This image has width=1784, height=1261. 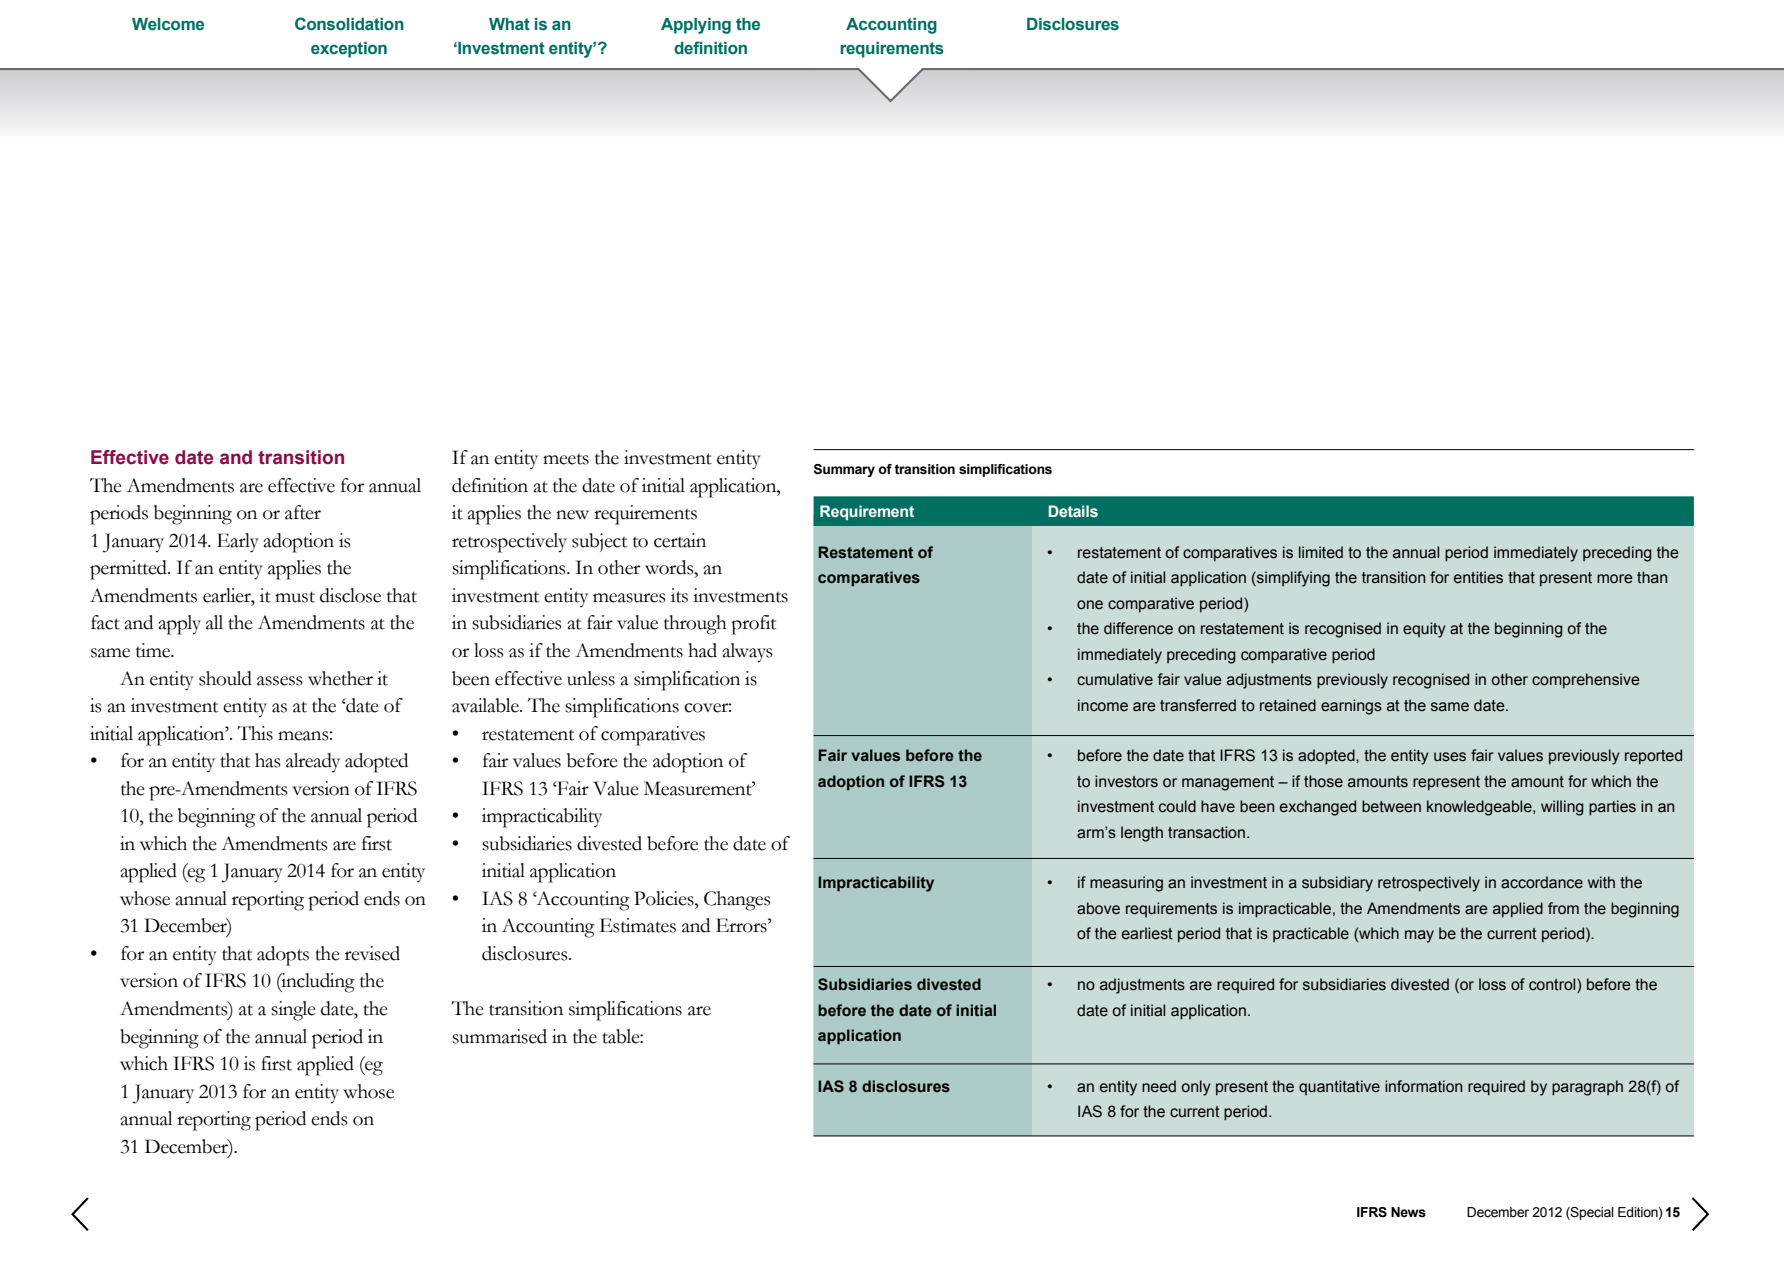 I want to click on must, so click(x=295, y=597).
